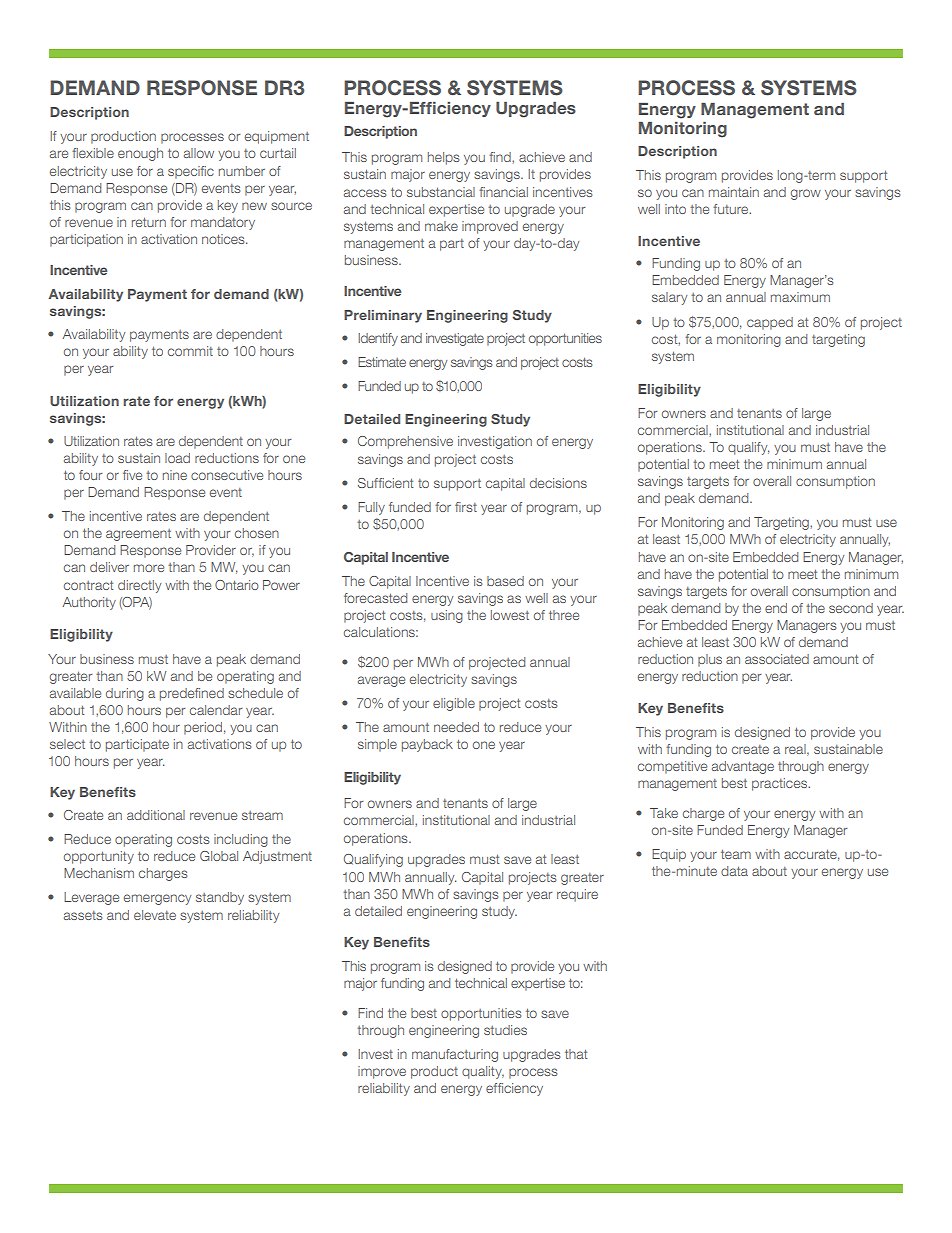 The height and width of the page is (1233, 952). Describe the element at coordinates (851, 608) in the page. I see `second` at that location.
